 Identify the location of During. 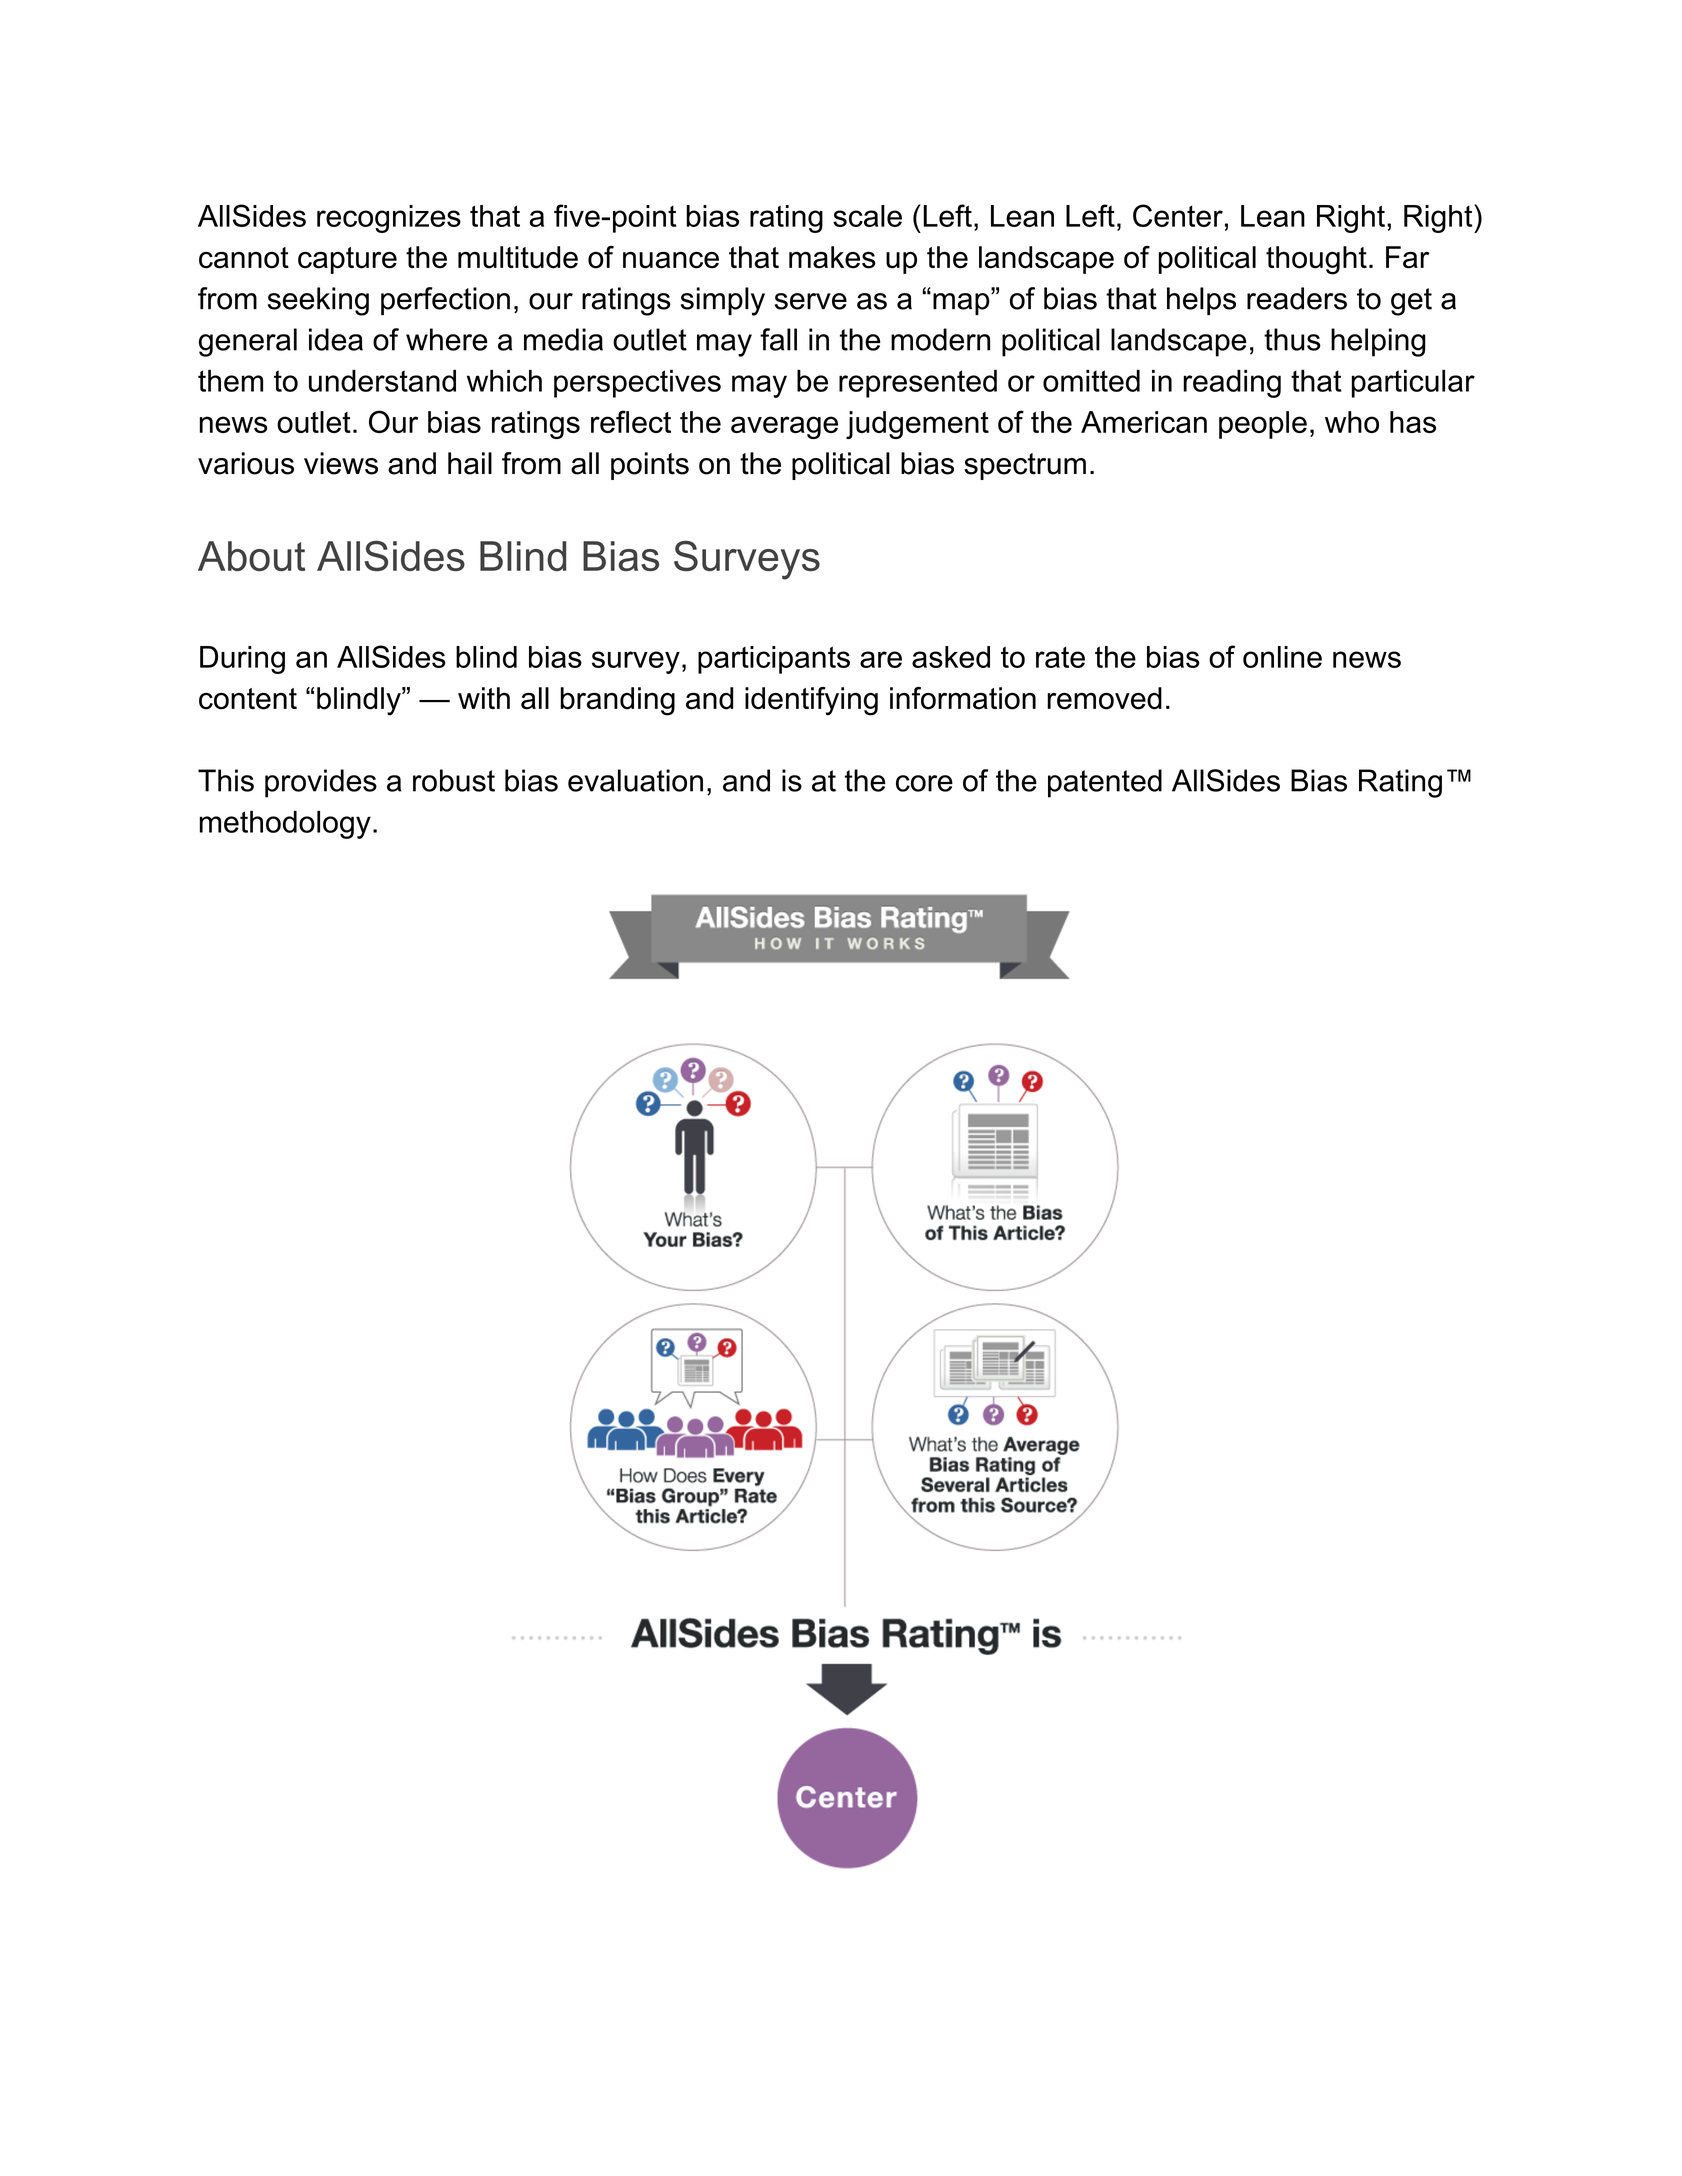
(242, 660).
